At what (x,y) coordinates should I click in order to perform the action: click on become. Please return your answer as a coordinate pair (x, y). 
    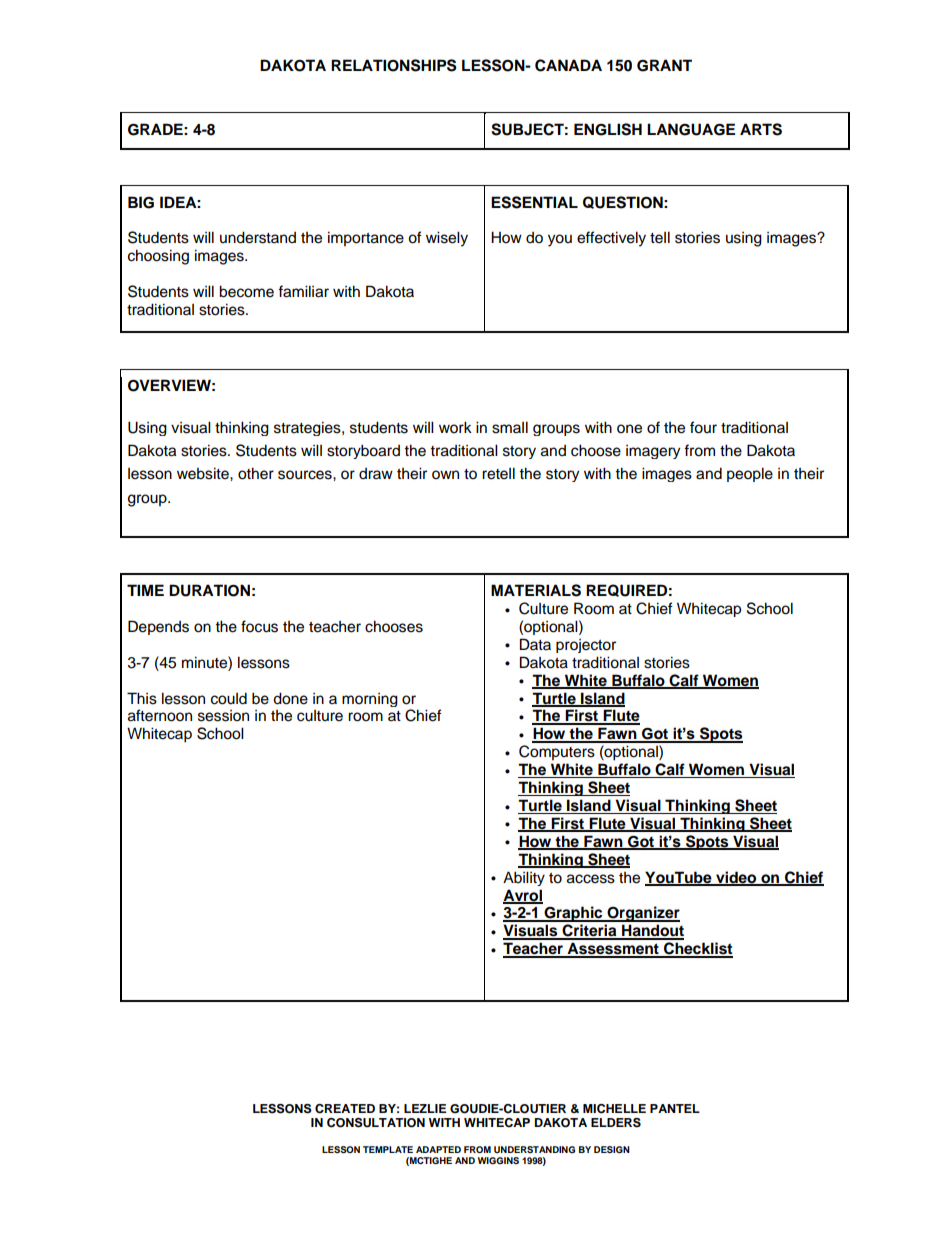
    Looking at the image, I should click on (246, 291).
